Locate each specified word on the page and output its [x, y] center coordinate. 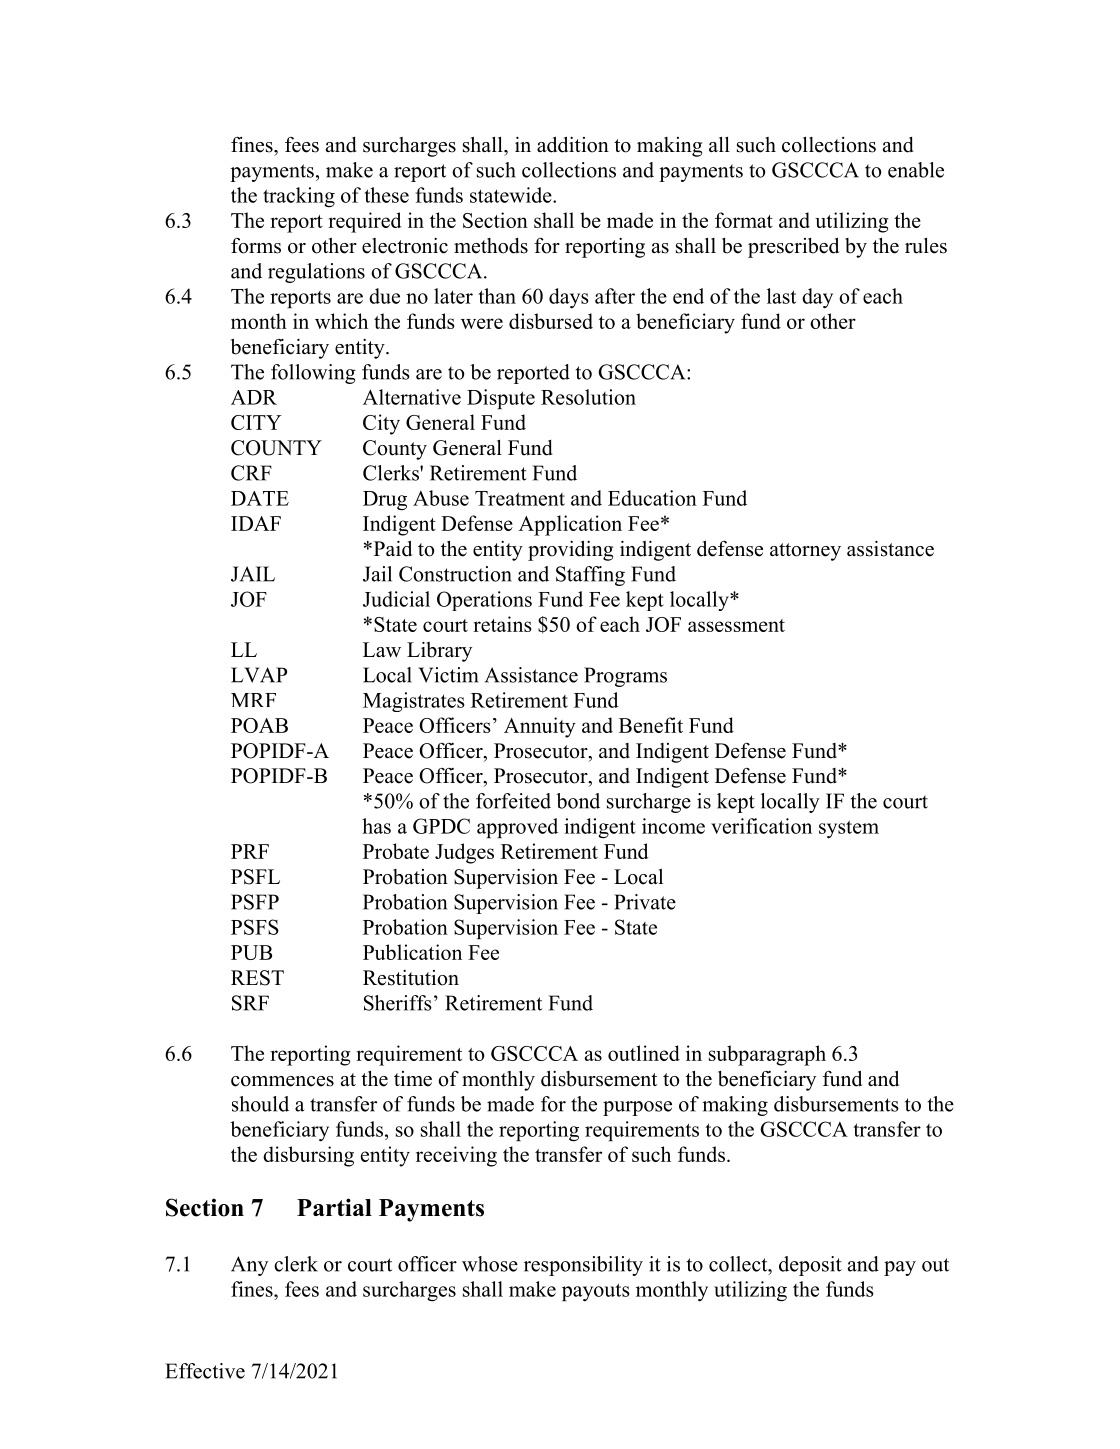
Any [249, 1266]
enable [916, 170]
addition [573, 145]
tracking [299, 197]
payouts [596, 1292]
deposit [810, 1266]
